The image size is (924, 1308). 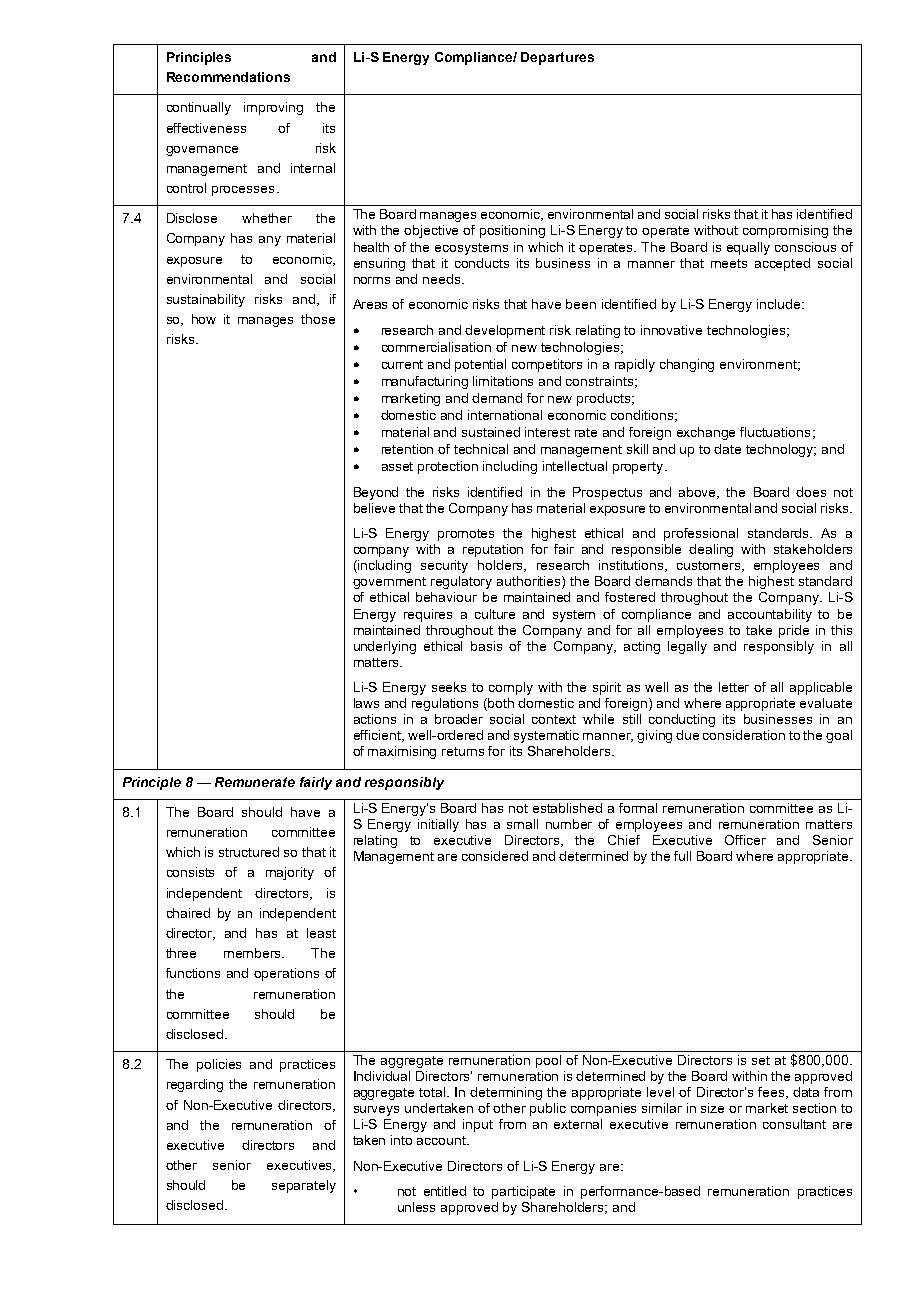 What do you see at coordinates (775, 432) in the screenshot?
I see `fluctuations` at bounding box center [775, 432].
